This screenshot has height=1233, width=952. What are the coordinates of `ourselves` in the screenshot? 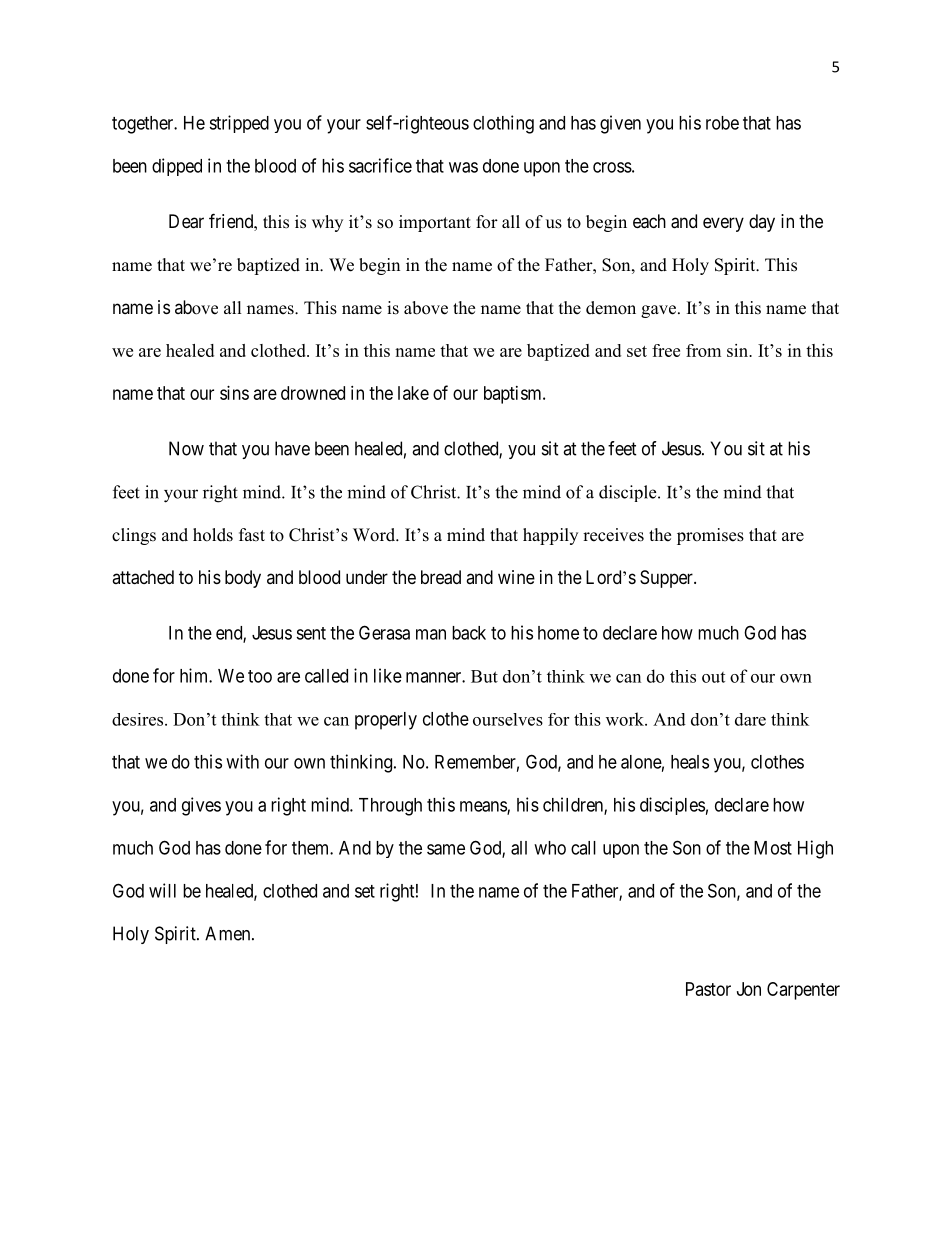 It's located at (508, 719).
